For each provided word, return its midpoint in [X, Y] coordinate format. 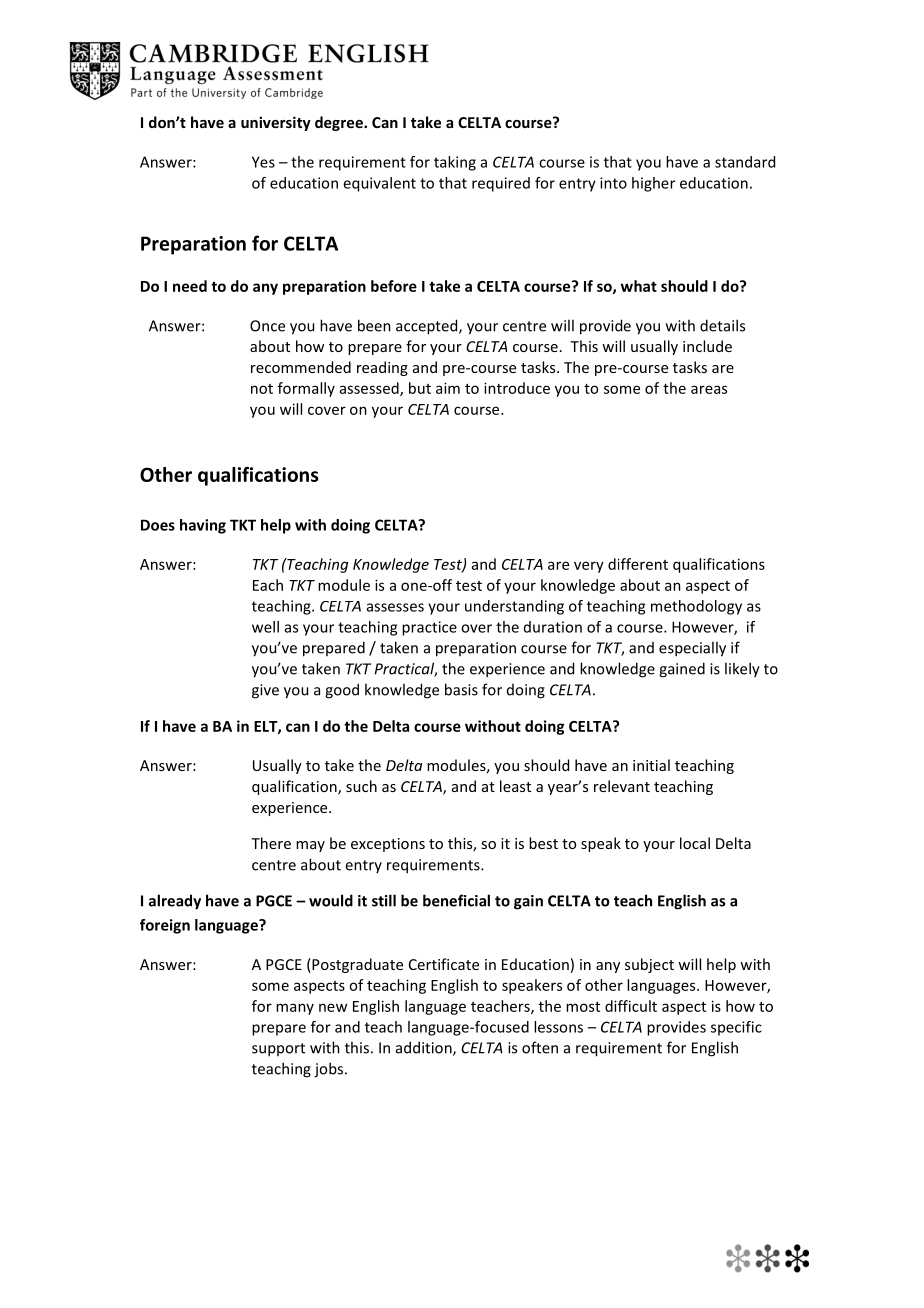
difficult [631, 1006]
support [278, 1050]
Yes [263, 162]
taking [455, 163]
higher [653, 184]
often [540, 1047]
